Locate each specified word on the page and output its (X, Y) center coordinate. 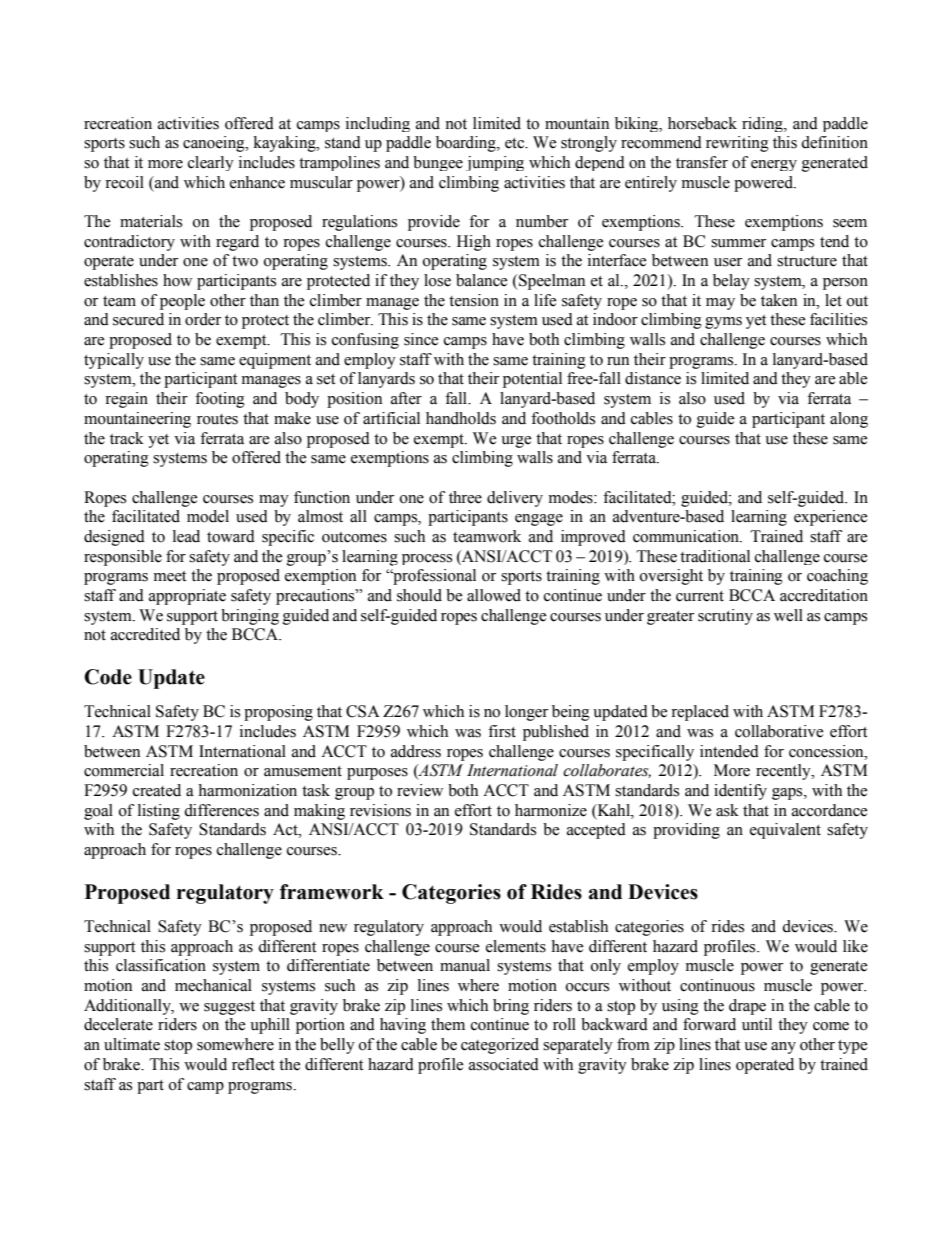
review (420, 790)
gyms (723, 323)
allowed (494, 595)
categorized (500, 1046)
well (788, 615)
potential (532, 380)
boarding (467, 144)
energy (774, 165)
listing (159, 812)
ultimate (132, 1044)
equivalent (785, 831)
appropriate (187, 597)
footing (220, 400)
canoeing (215, 144)
